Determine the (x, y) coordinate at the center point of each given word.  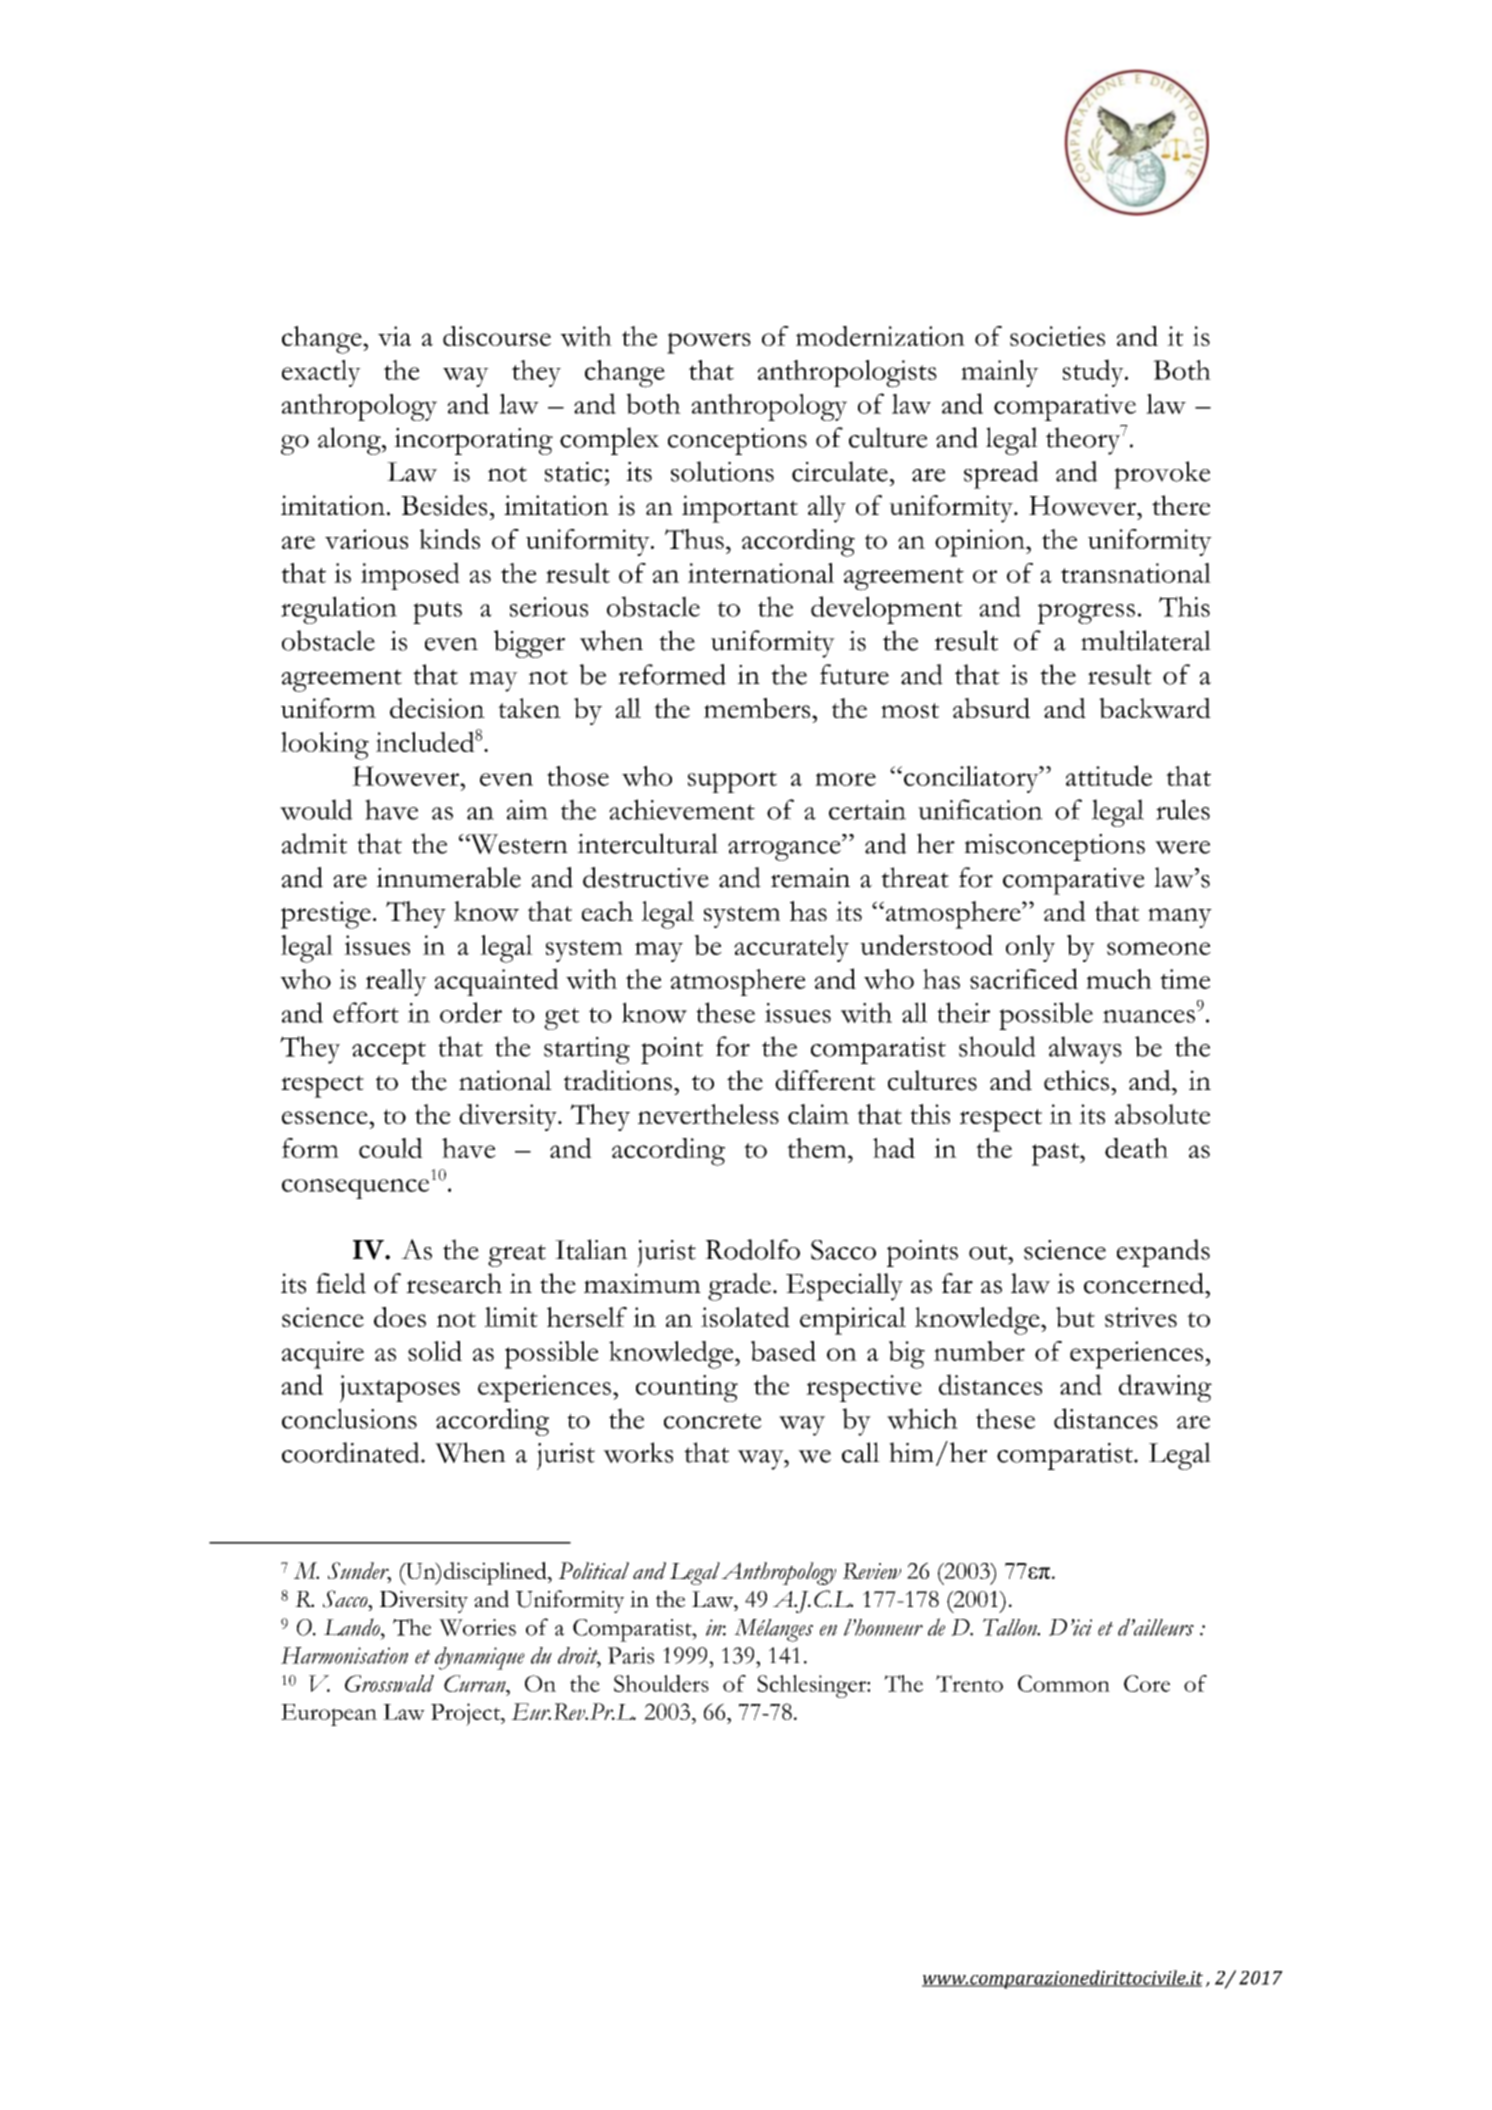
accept (389, 1052)
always (1085, 1050)
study (1094, 373)
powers (709, 343)
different (825, 1080)
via (394, 336)
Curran (476, 1683)
